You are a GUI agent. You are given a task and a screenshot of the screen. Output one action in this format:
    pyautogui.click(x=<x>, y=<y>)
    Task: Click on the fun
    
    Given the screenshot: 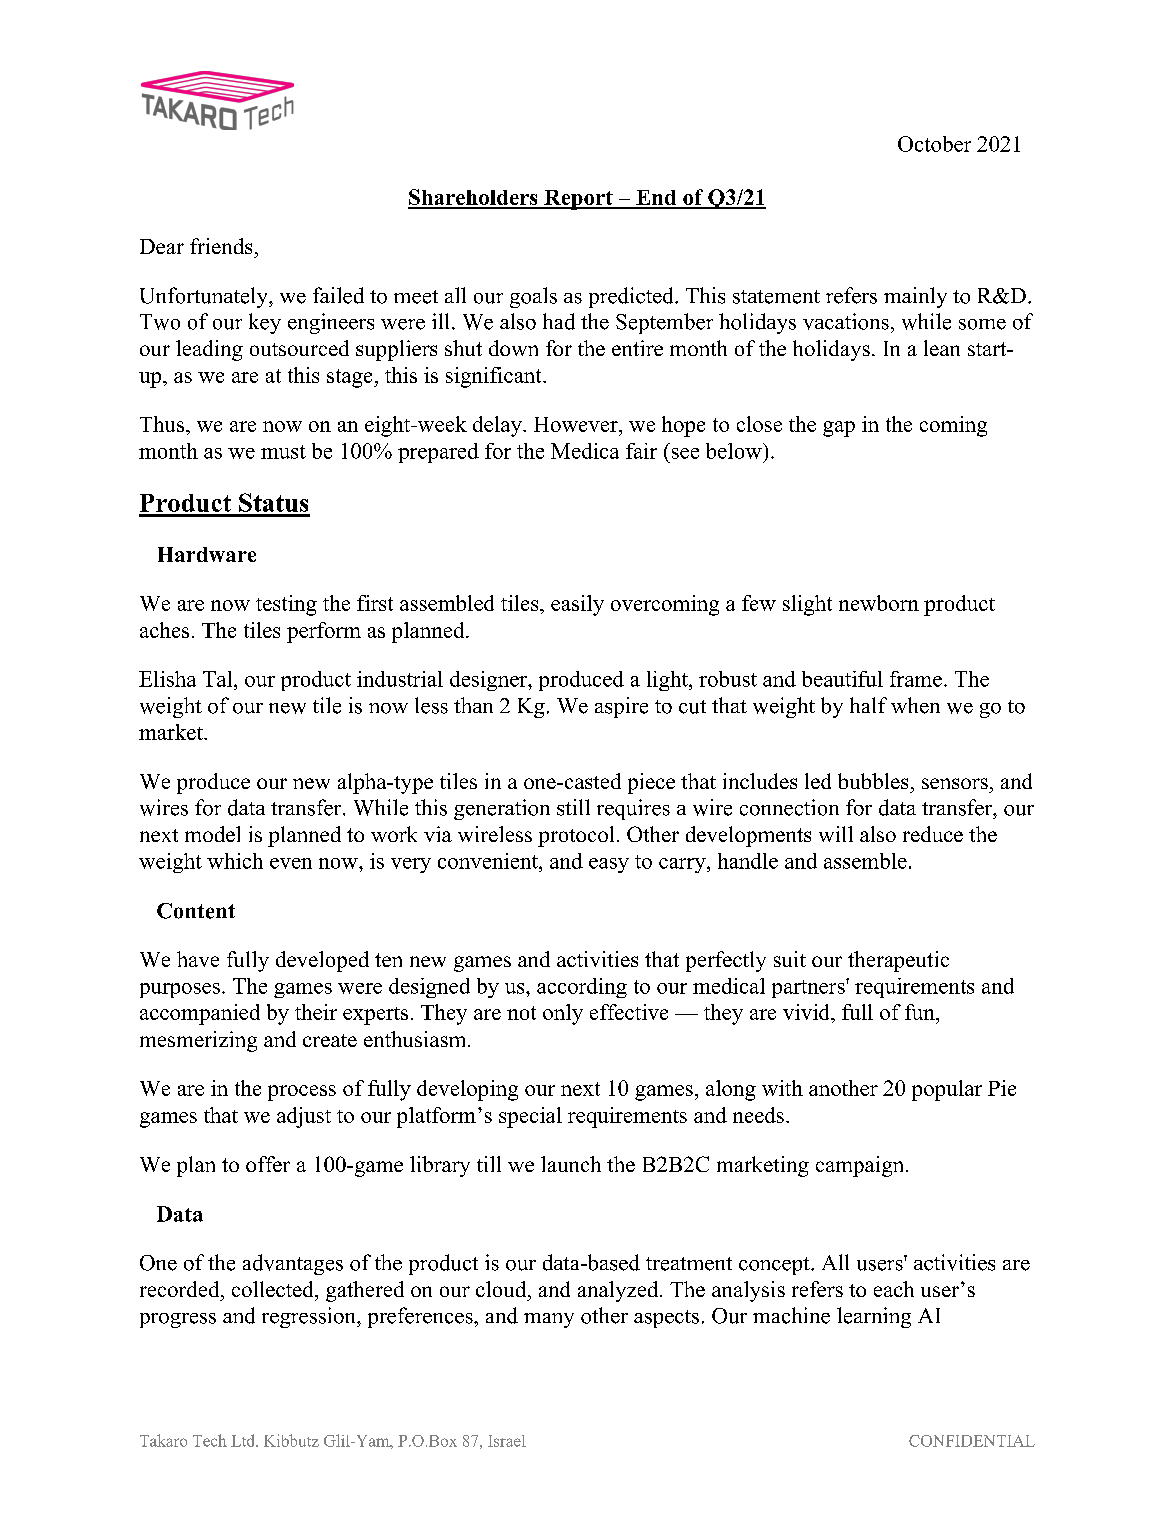 What is the action you would take?
    pyautogui.click(x=921, y=1012)
